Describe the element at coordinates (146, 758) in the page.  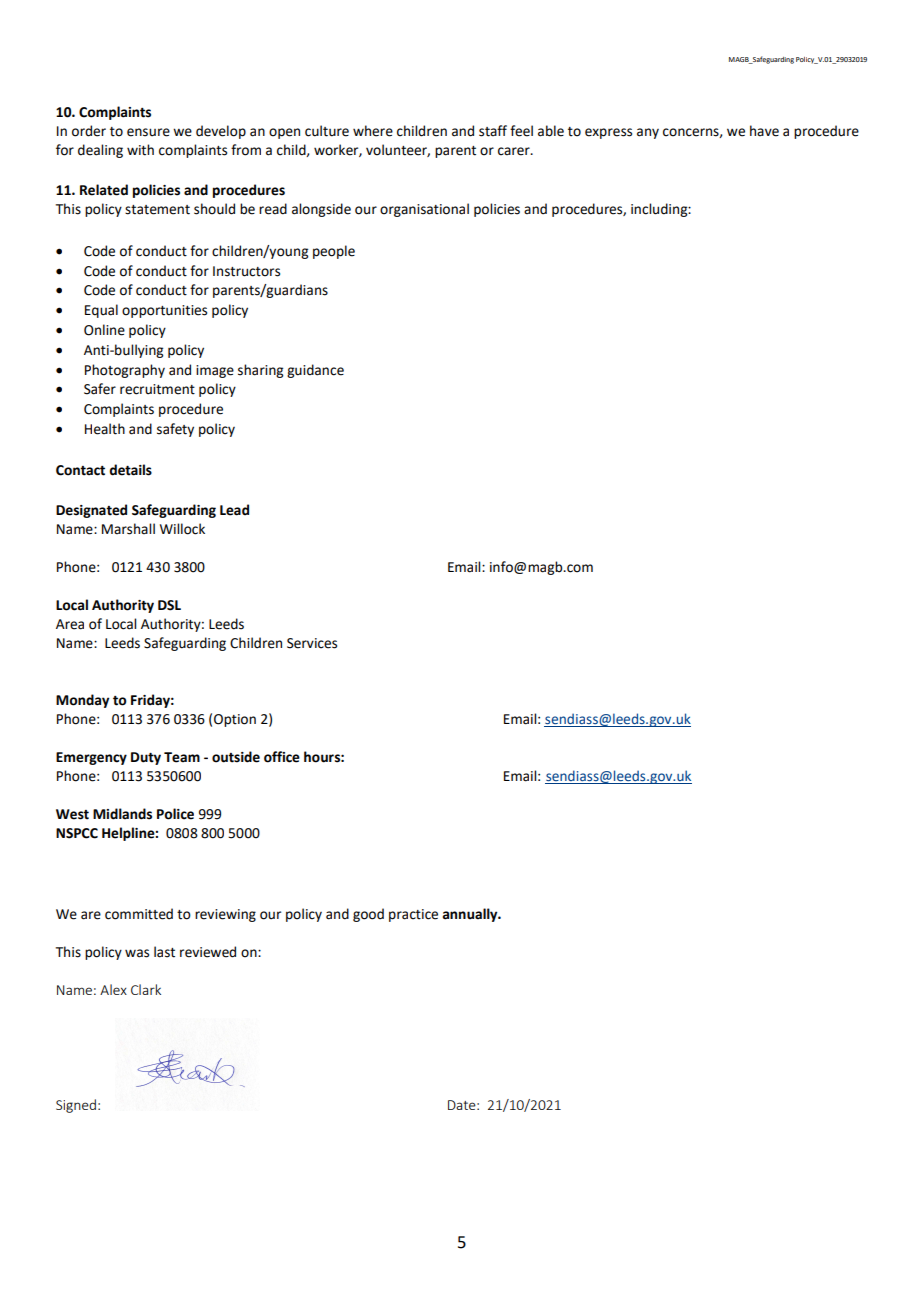
I see `Duty` at that location.
